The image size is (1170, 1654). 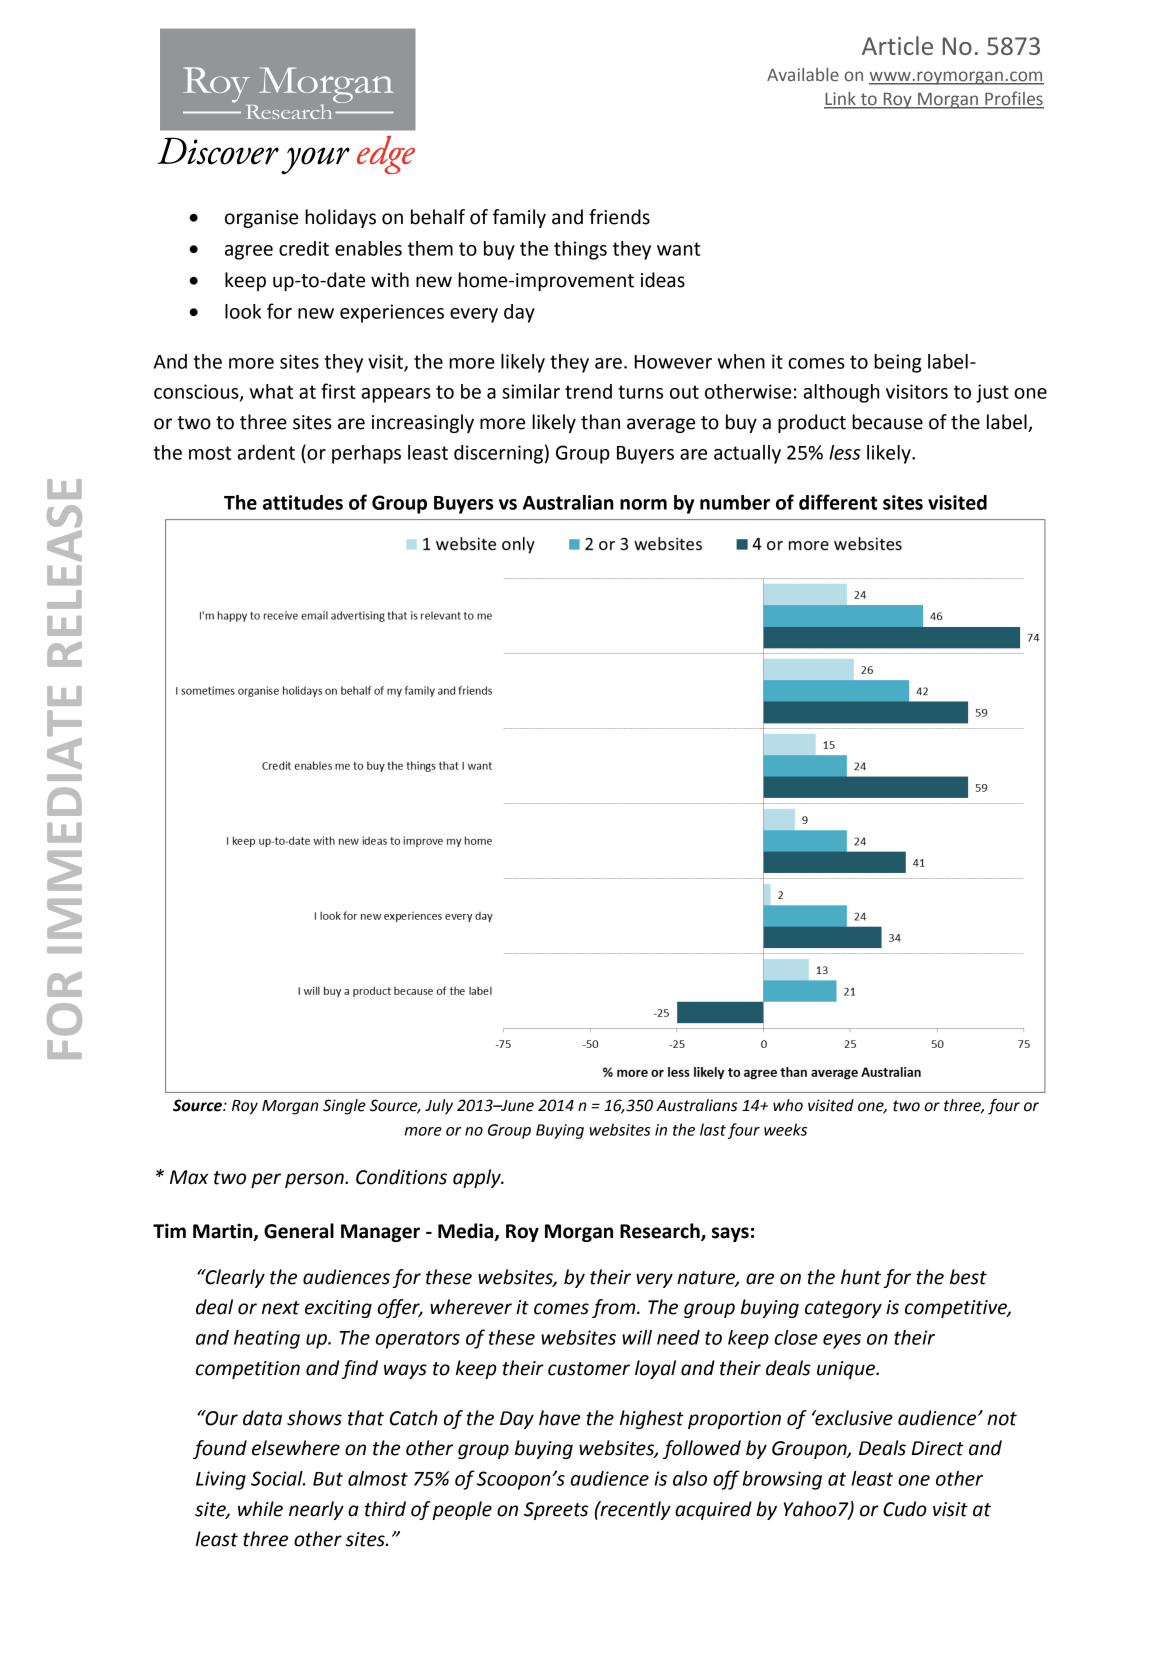 I want to click on Social, so click(x=278, y=1478).
